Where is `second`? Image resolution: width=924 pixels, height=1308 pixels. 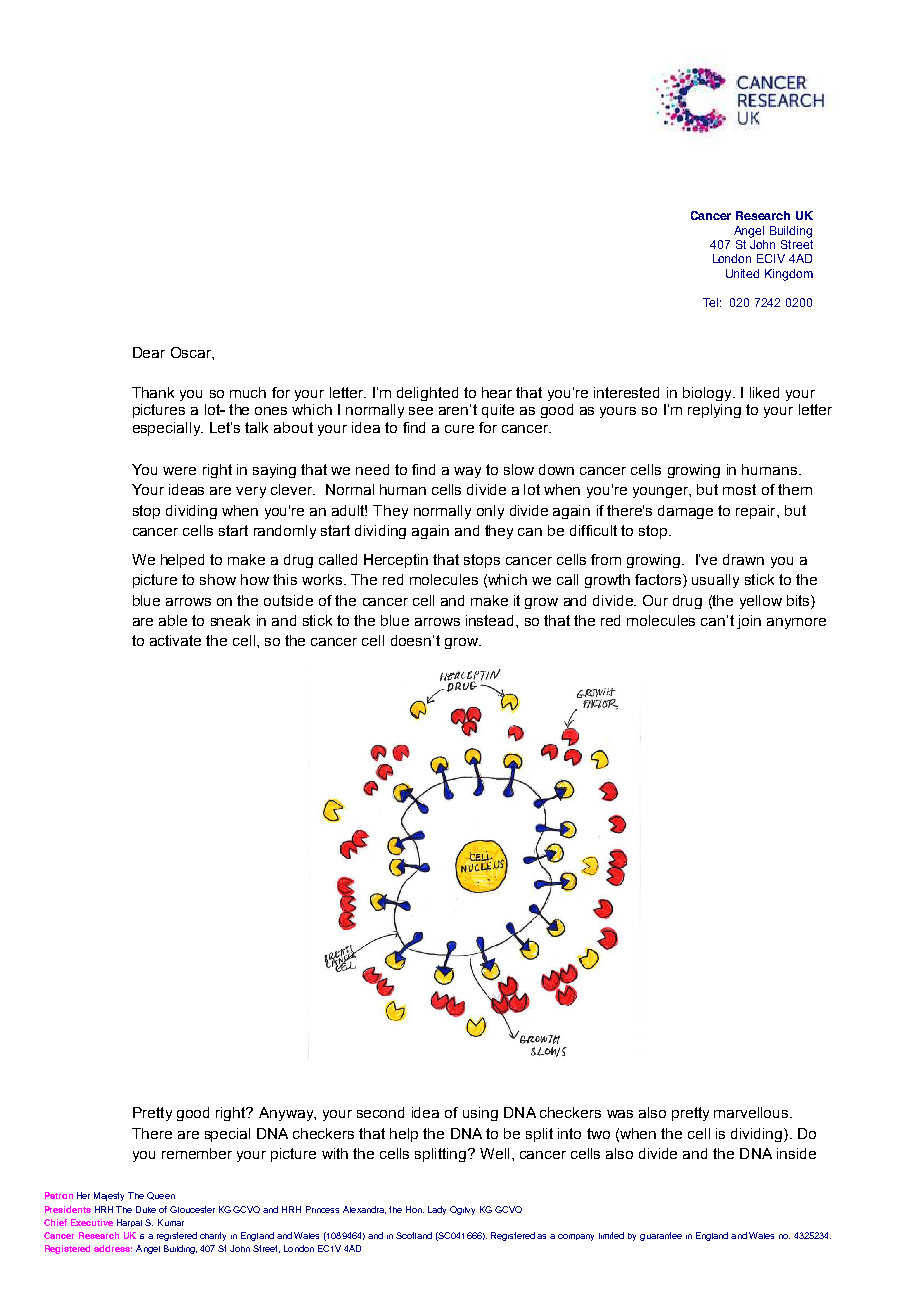 second is located at coordinates (380, 1112).
